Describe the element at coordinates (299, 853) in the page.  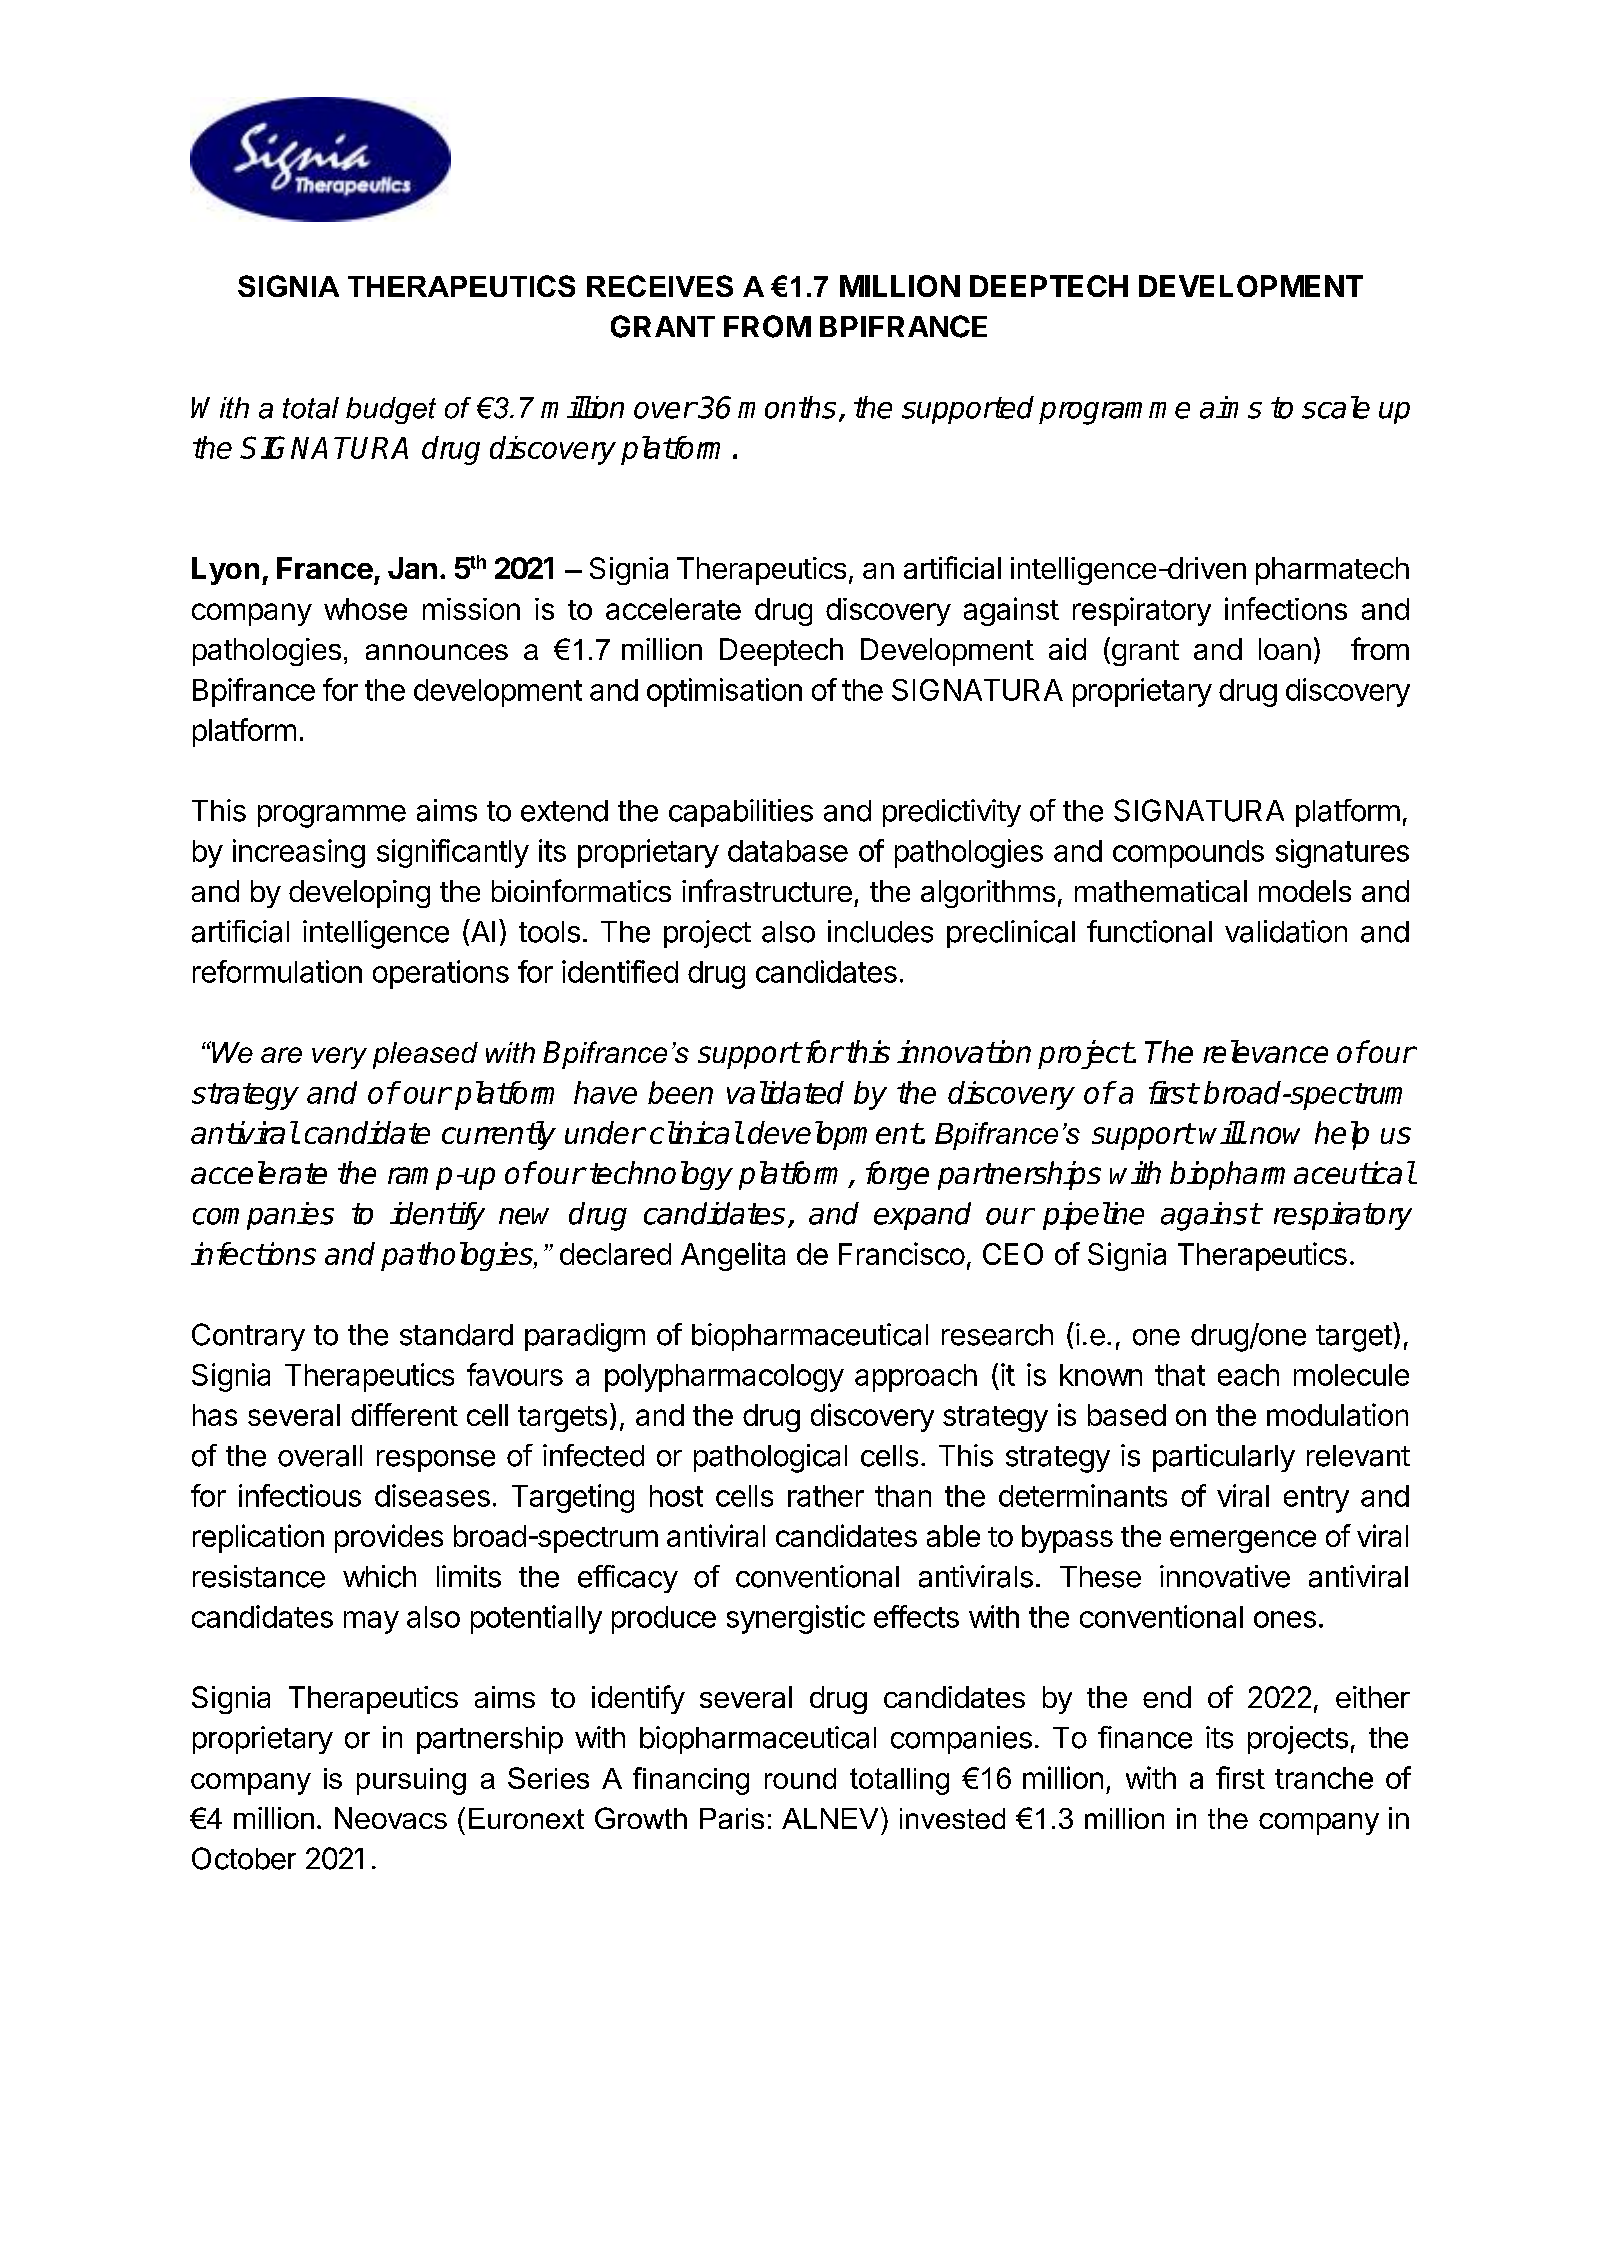
I see `increasing` at that location.
